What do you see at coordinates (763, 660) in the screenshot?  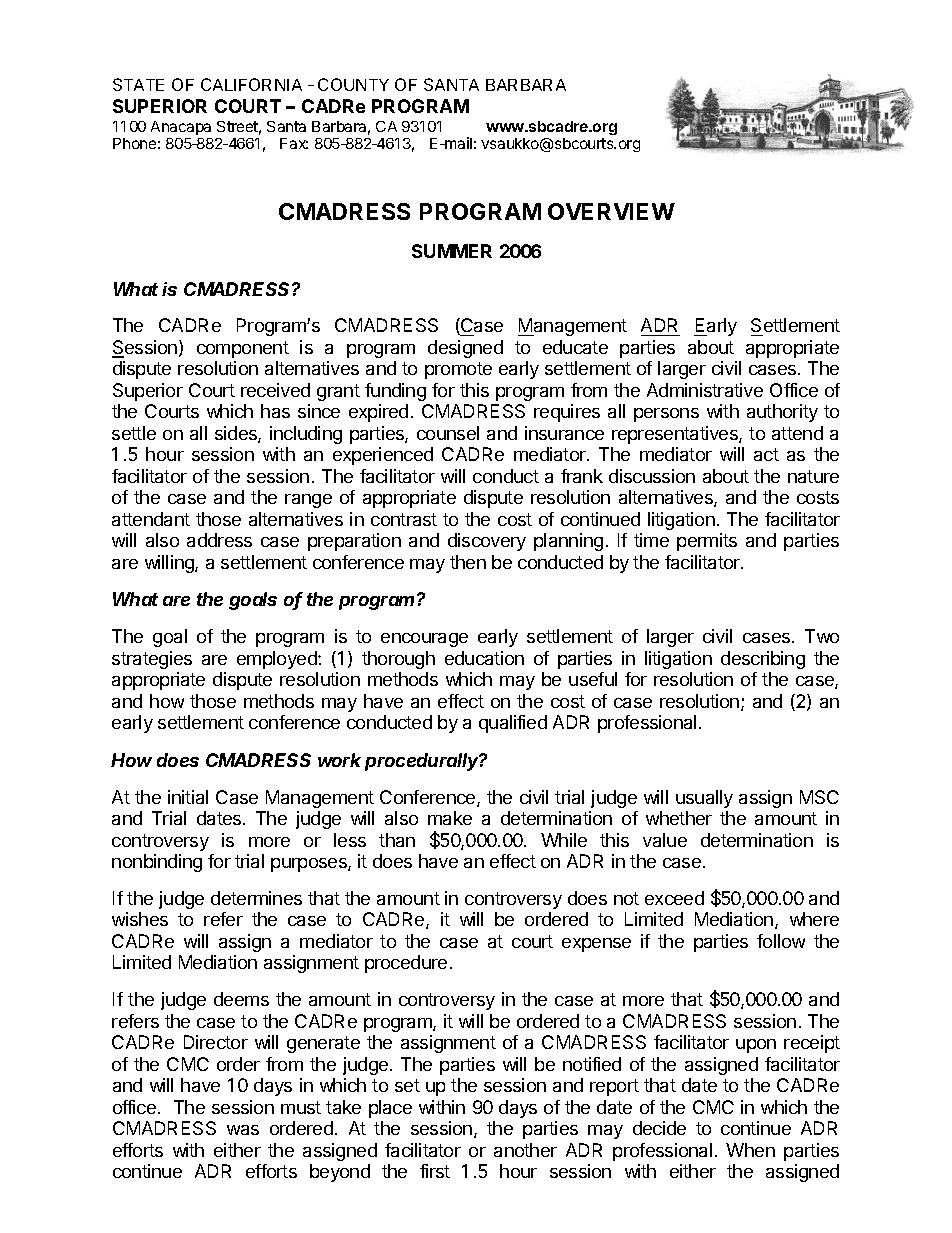 I see `describing` at bounding box center [763, 660].
